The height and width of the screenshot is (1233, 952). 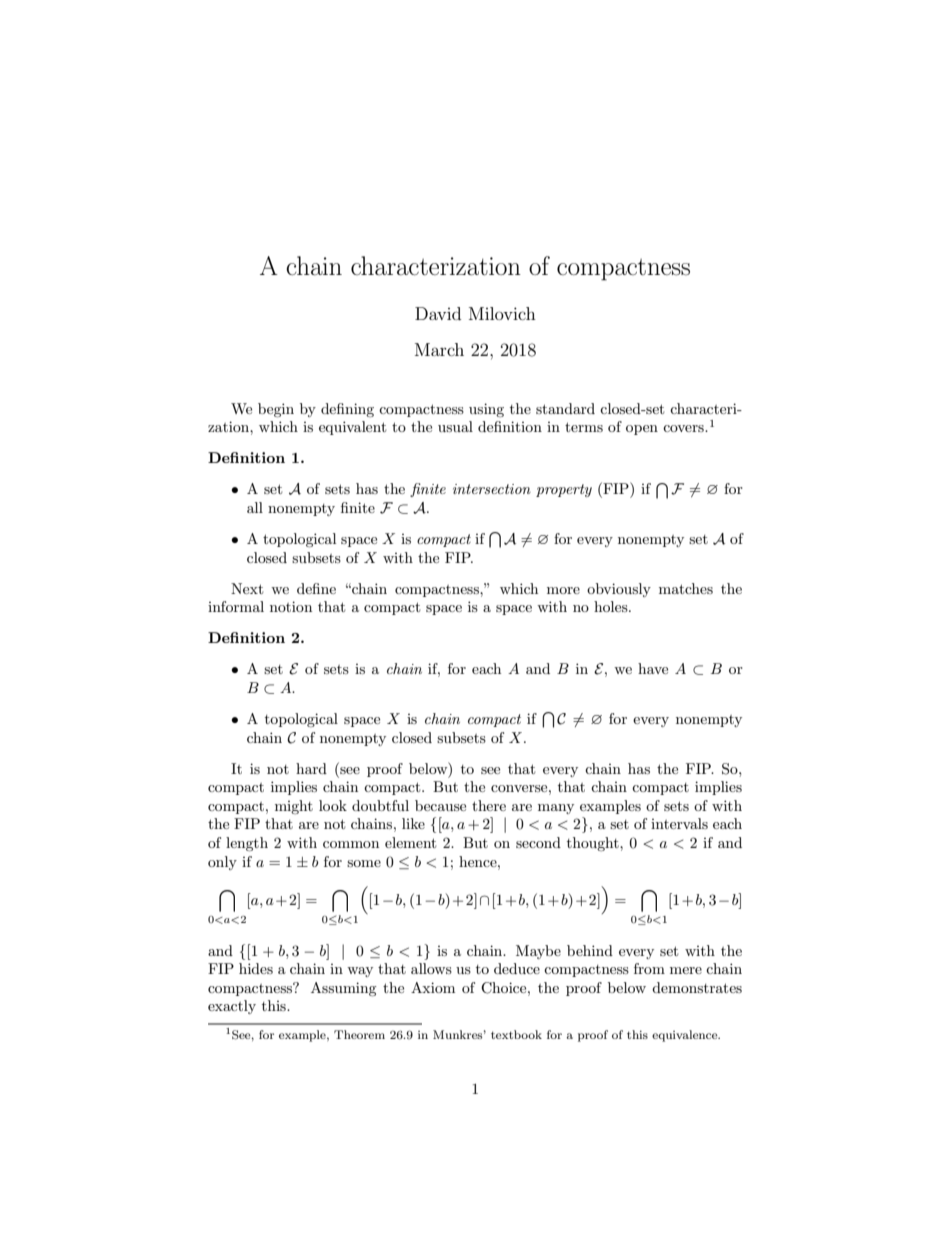 What do you see at coordinates (564, 490) in the screenshot?
I see `property` at bounding box center [564, 490].
